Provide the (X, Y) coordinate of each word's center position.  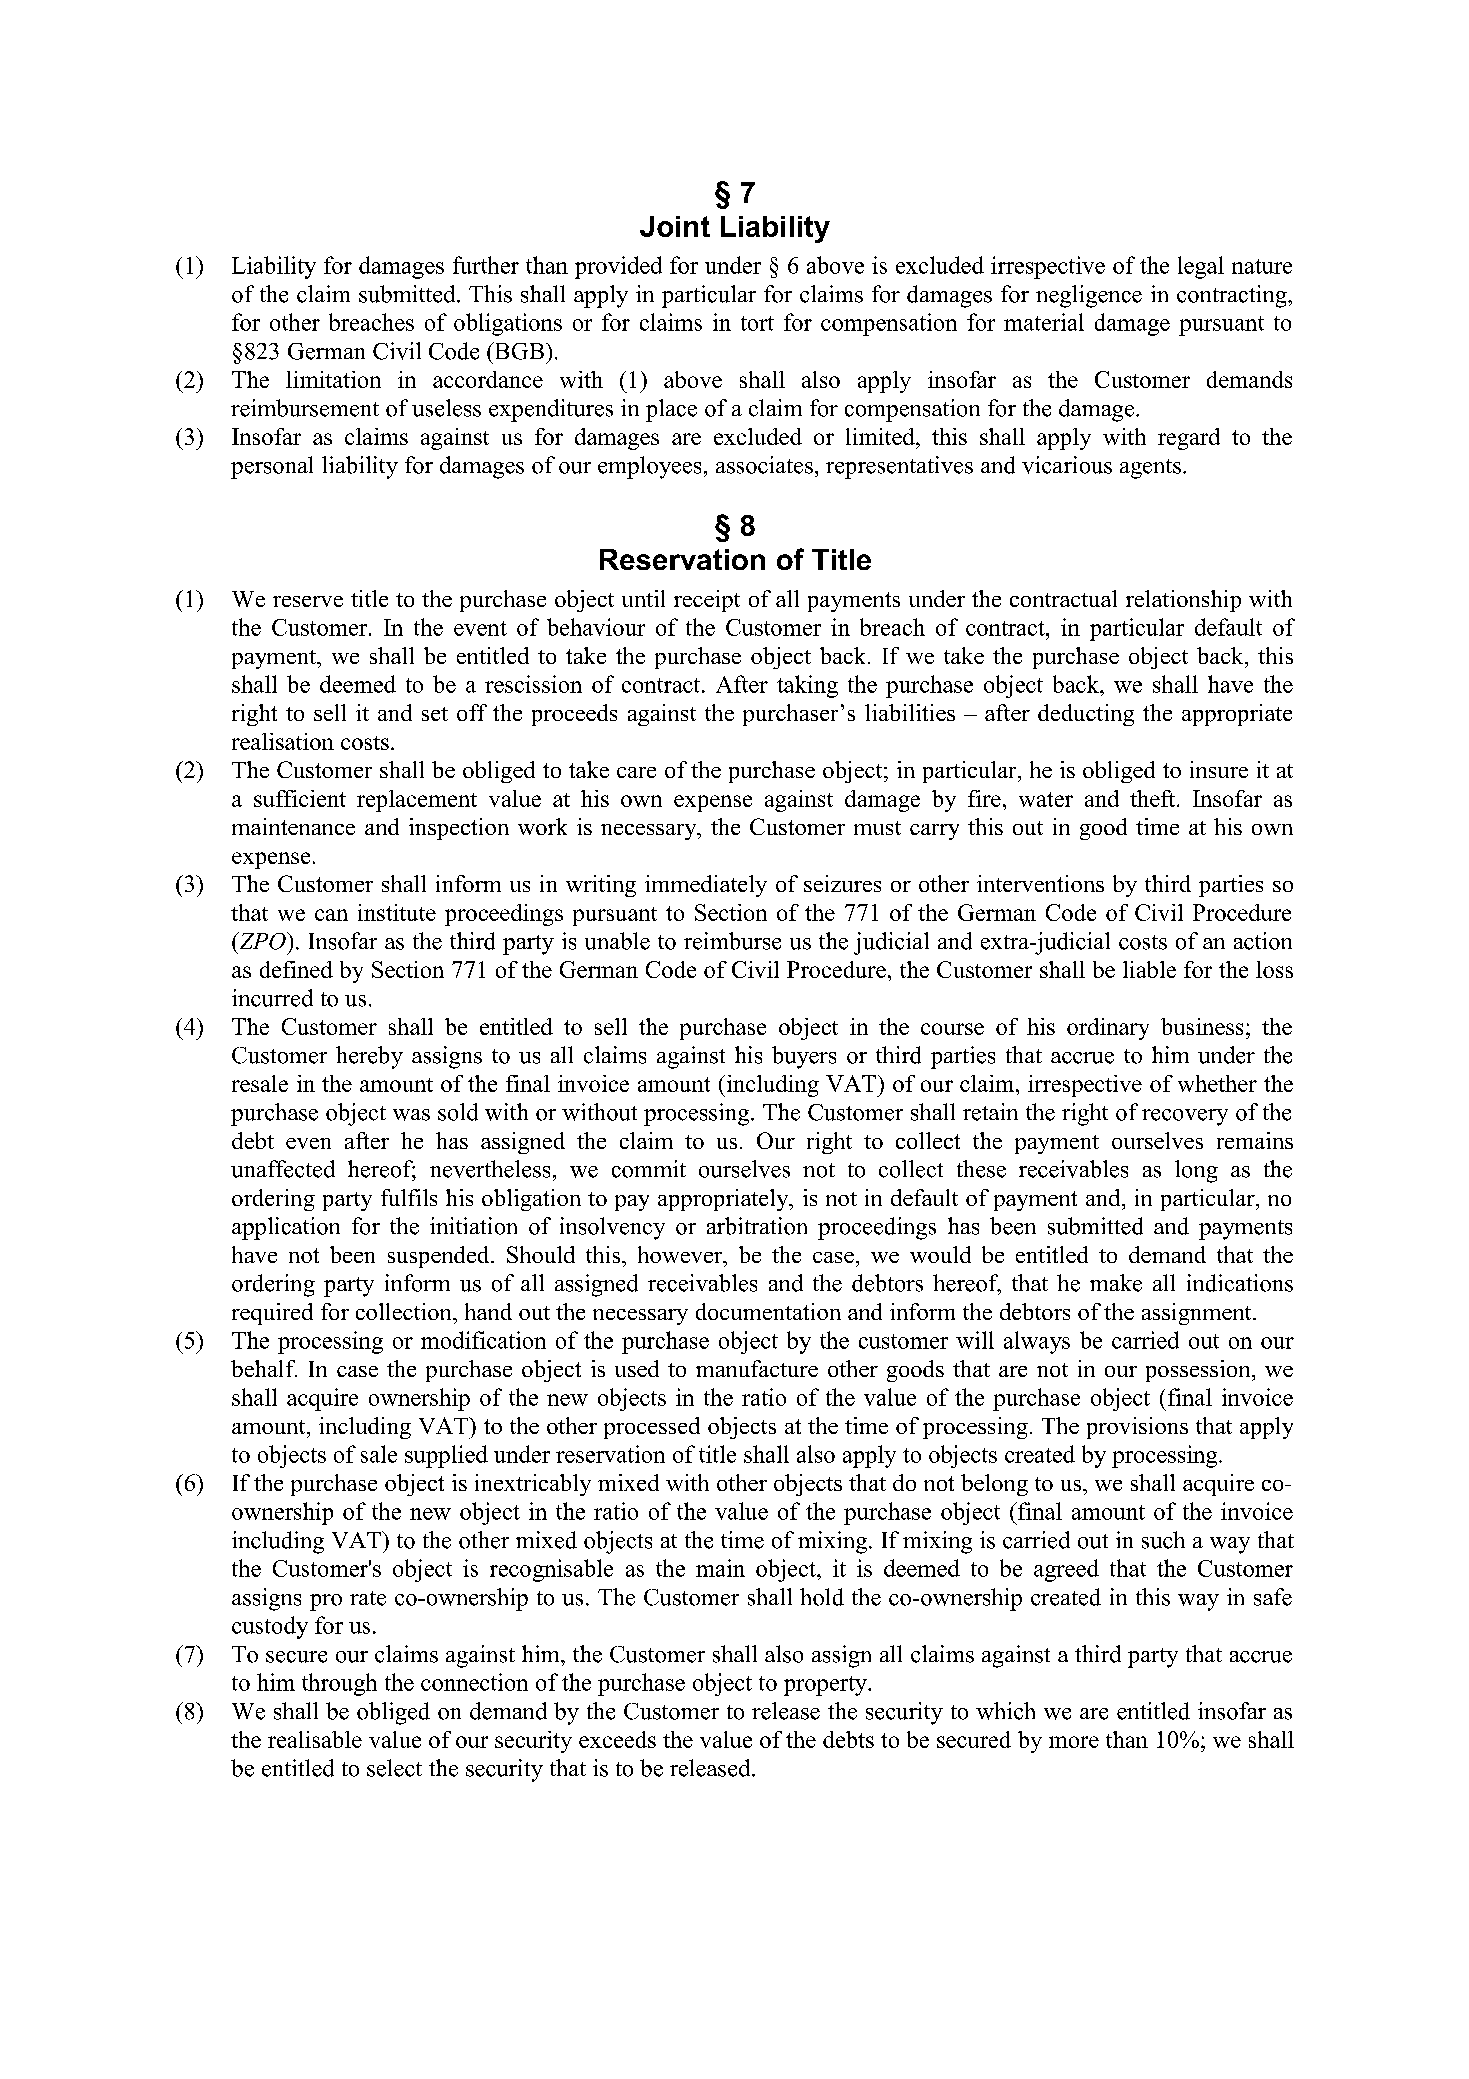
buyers (804, 1057)
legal (1201, 267)
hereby (369, 1057)
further (486, 265)
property (827, 1686)
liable (1149, 969)
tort (757, 323)
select (394, 1768)
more (1074, 1742)
